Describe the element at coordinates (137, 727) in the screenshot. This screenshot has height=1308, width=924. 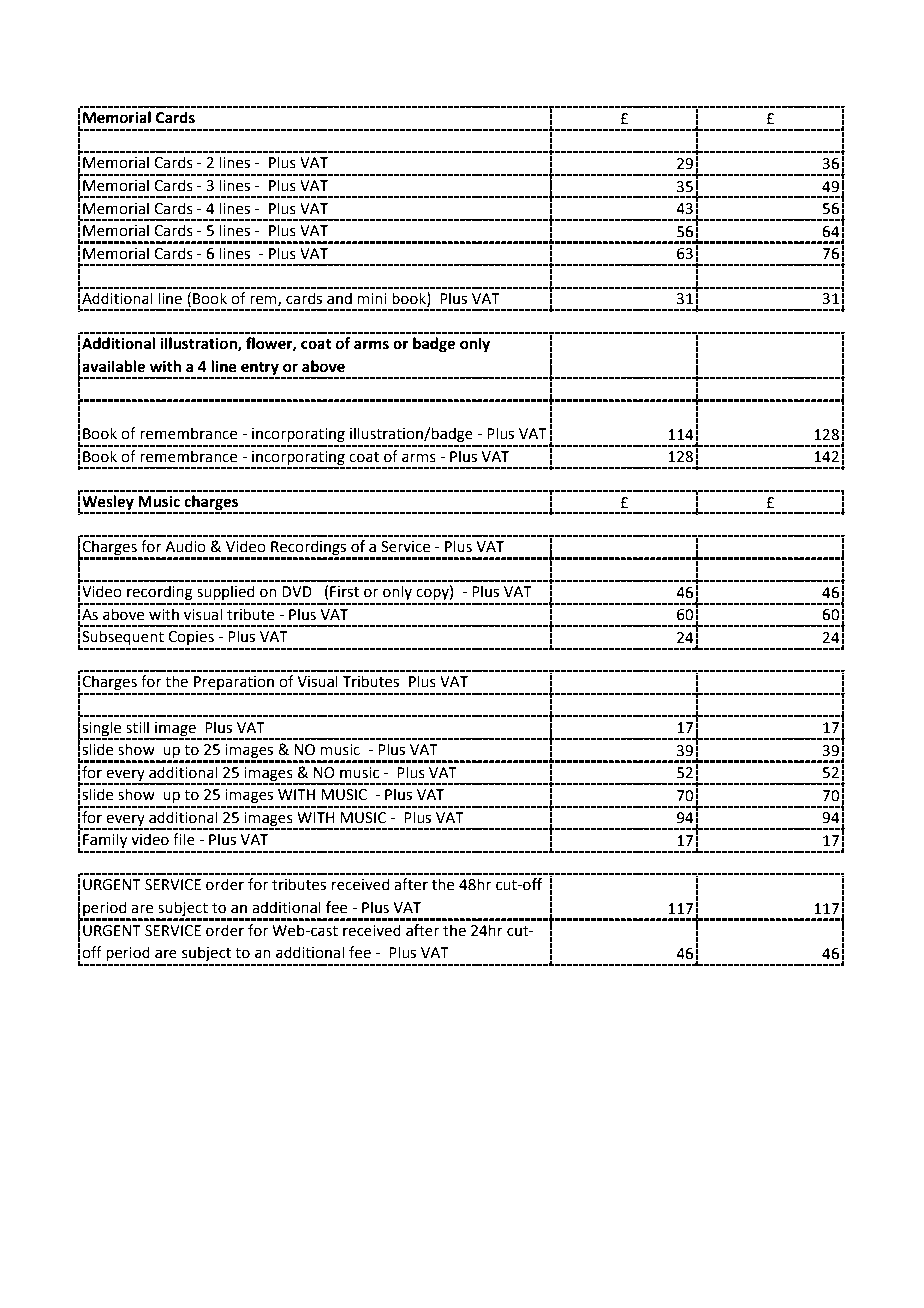
I see `still` at that location.
